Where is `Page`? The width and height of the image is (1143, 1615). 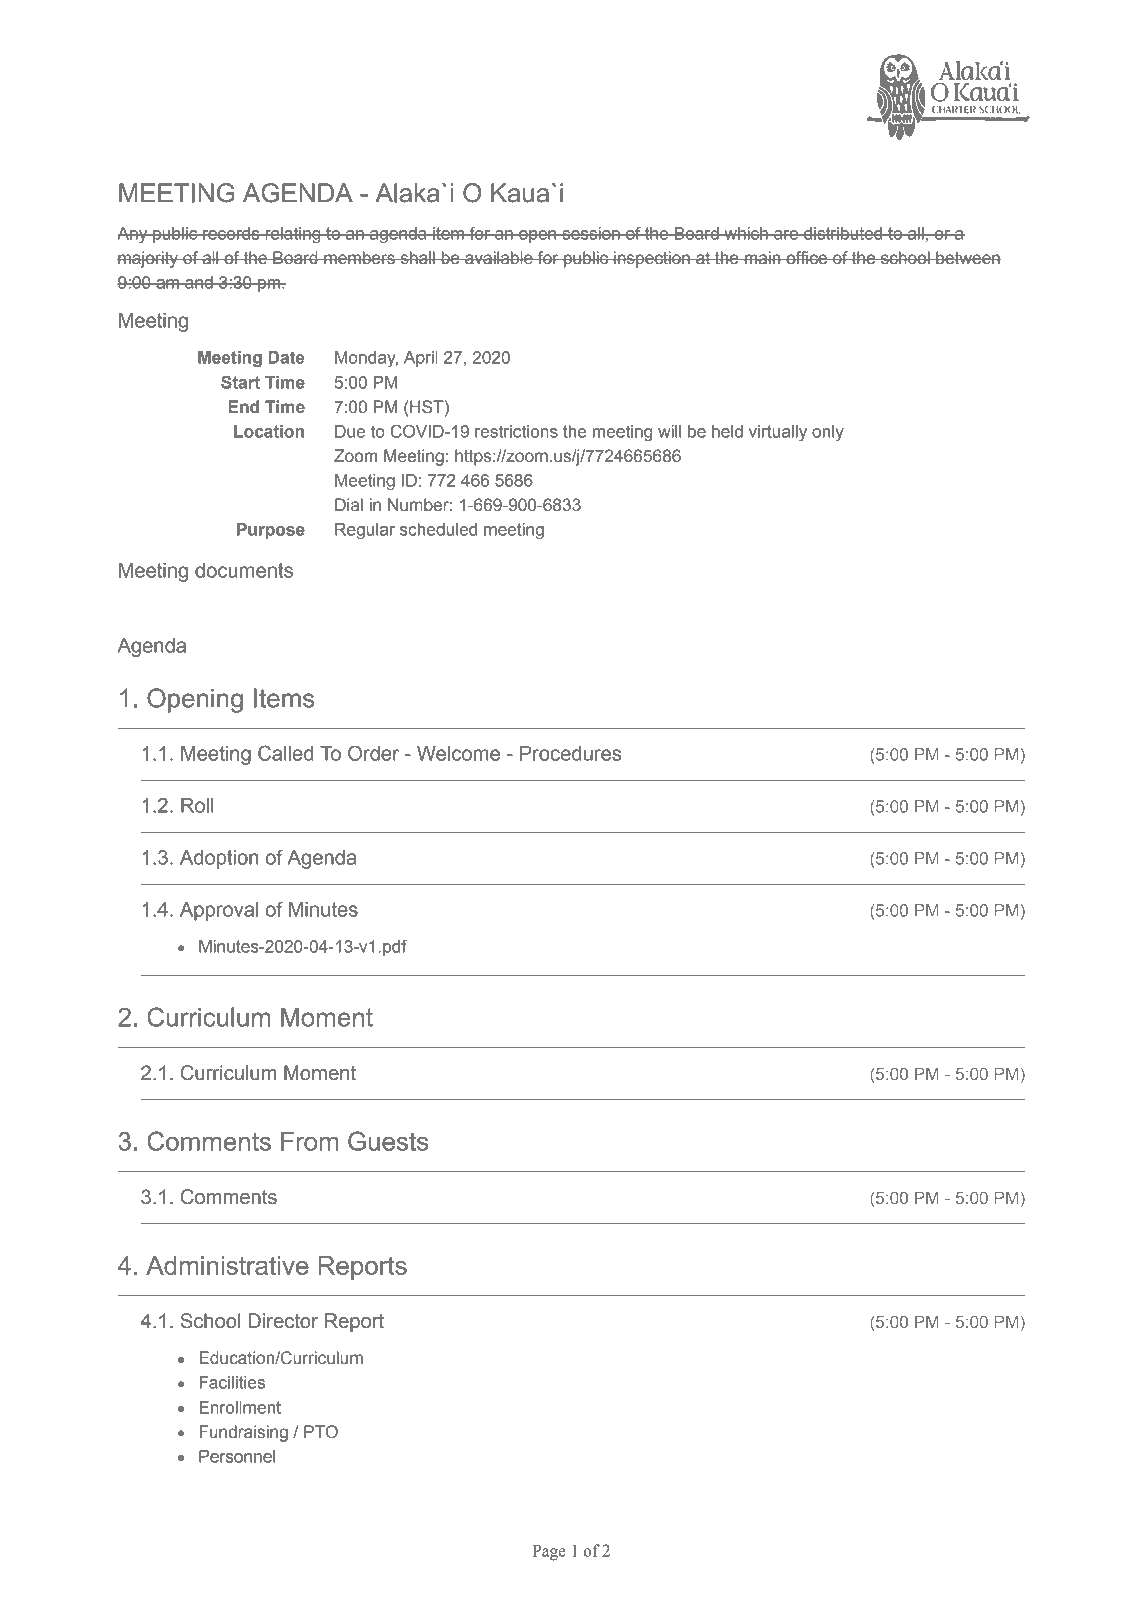
Page is located at coordinates (549, 1553).
